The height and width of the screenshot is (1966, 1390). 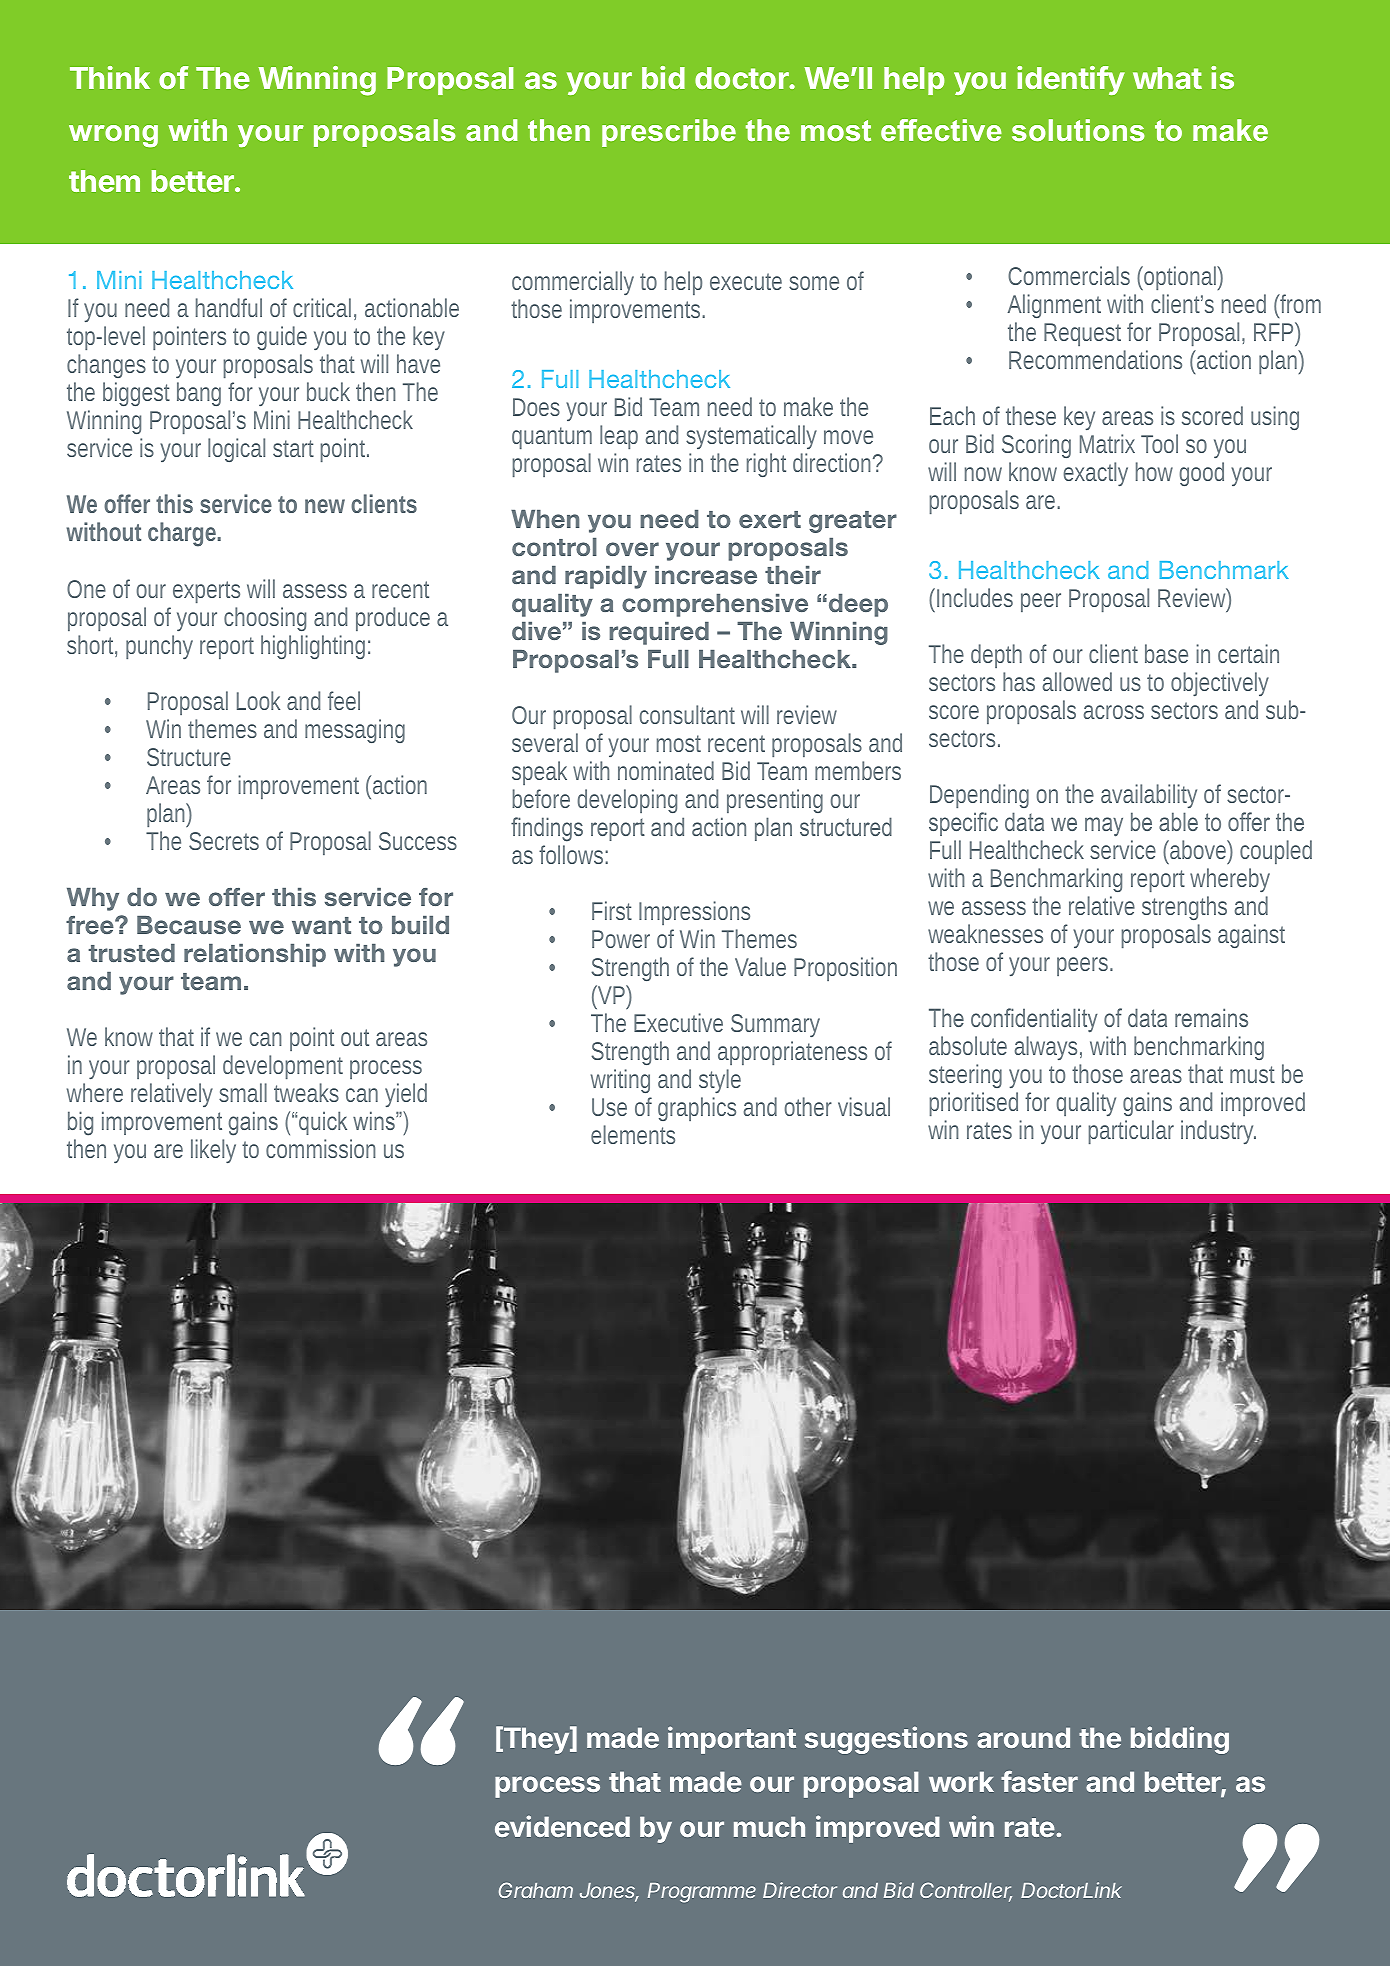 What do you see at coordinates (669, 133) in the screenshot?
I see `prescribe` at bounding box center [669, 133].
